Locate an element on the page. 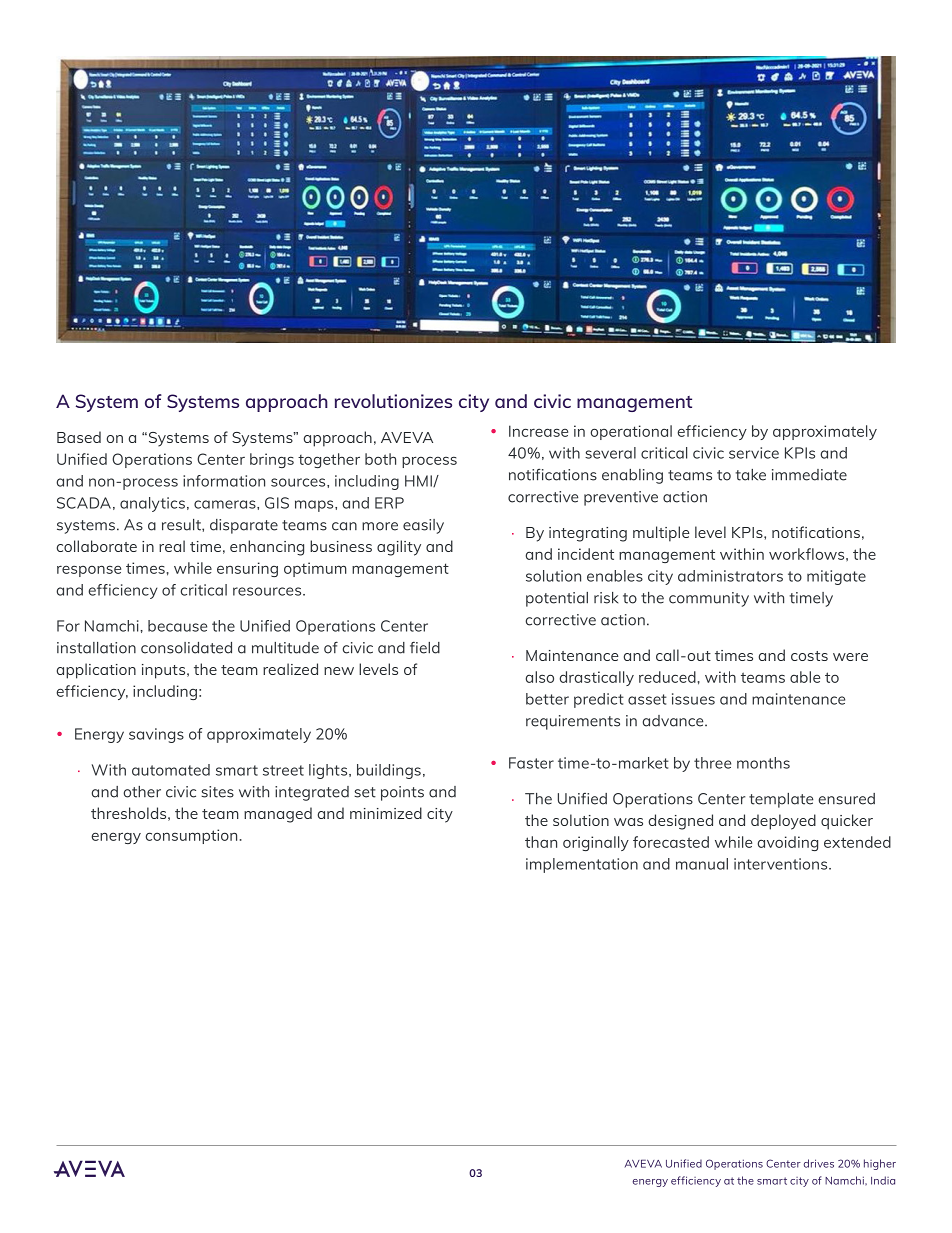  drives is located at coordinates (819, 1163).
